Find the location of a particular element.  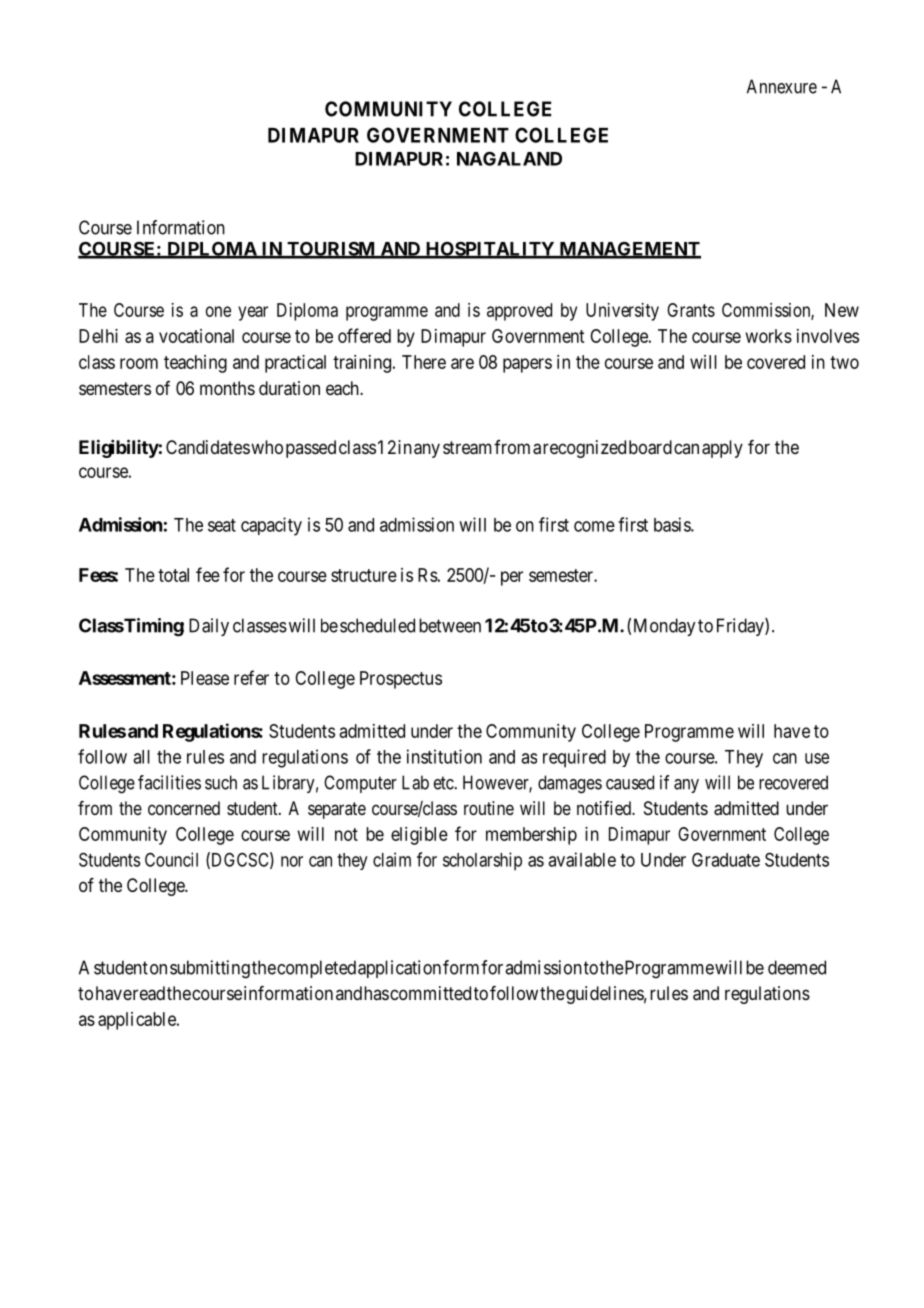

scholarship is located at coordinates (482, 861).
